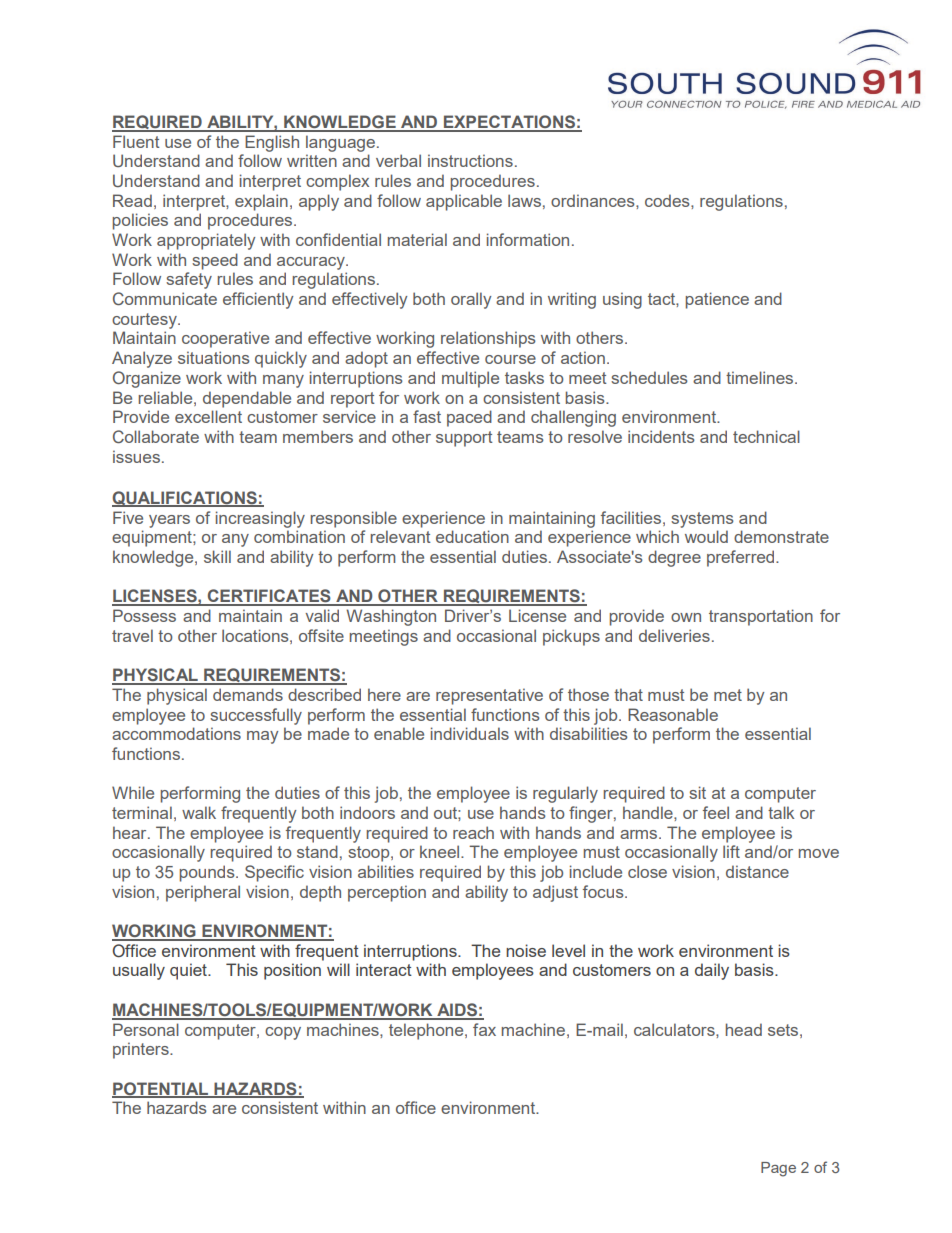 The height and width of the page is (1233, 952). Describe the element at coordinates (716, 812) in the page. I see `feel` at that location.
